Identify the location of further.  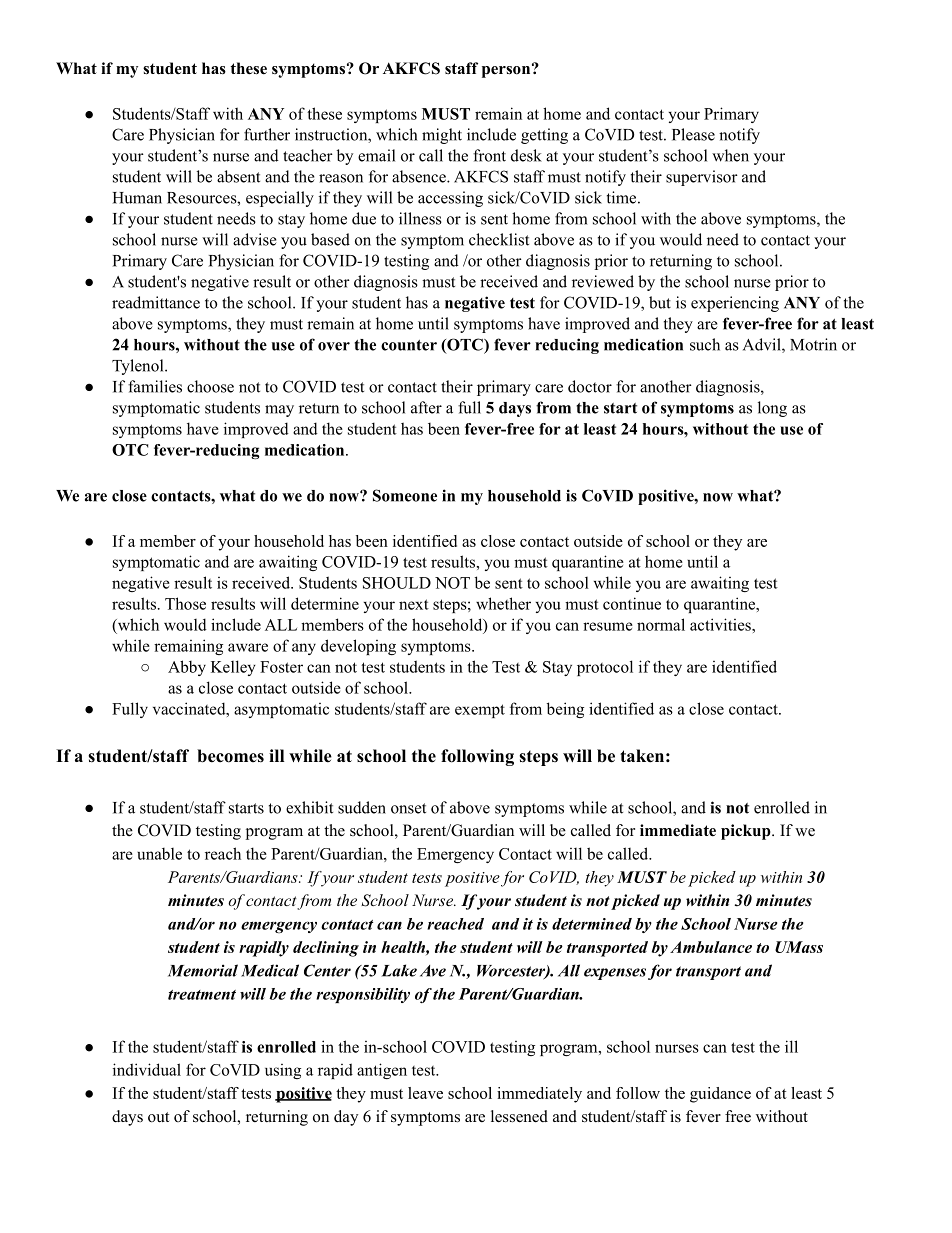
(267, 134).
